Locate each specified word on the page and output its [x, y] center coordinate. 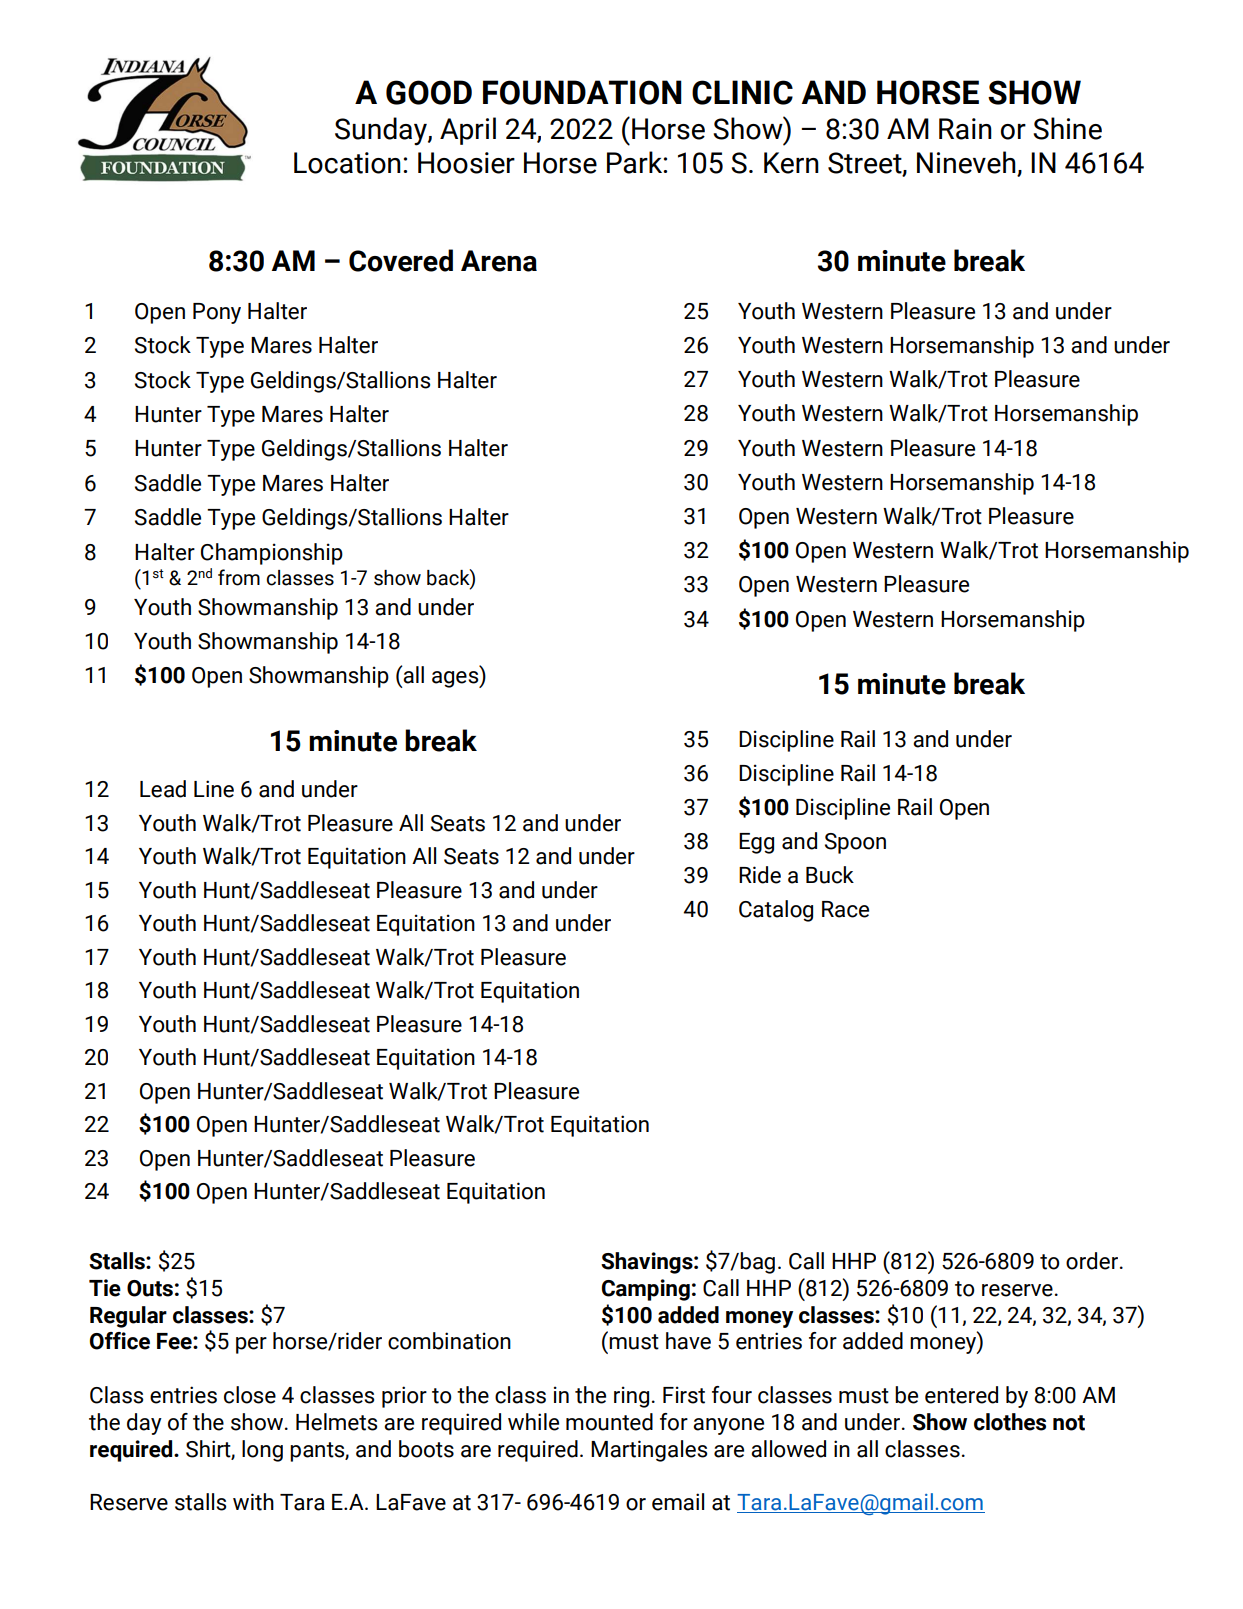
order [1093, 1261]
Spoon [855, 843]
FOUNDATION [582, 92]
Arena [499, 261]
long [262, 1451]
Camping [646, 1290]
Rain [965, 129]
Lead [163, 789]
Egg [756, 843]
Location [347, 163]
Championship [272, 554]
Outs [150, 1288]
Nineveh [967, 163]
